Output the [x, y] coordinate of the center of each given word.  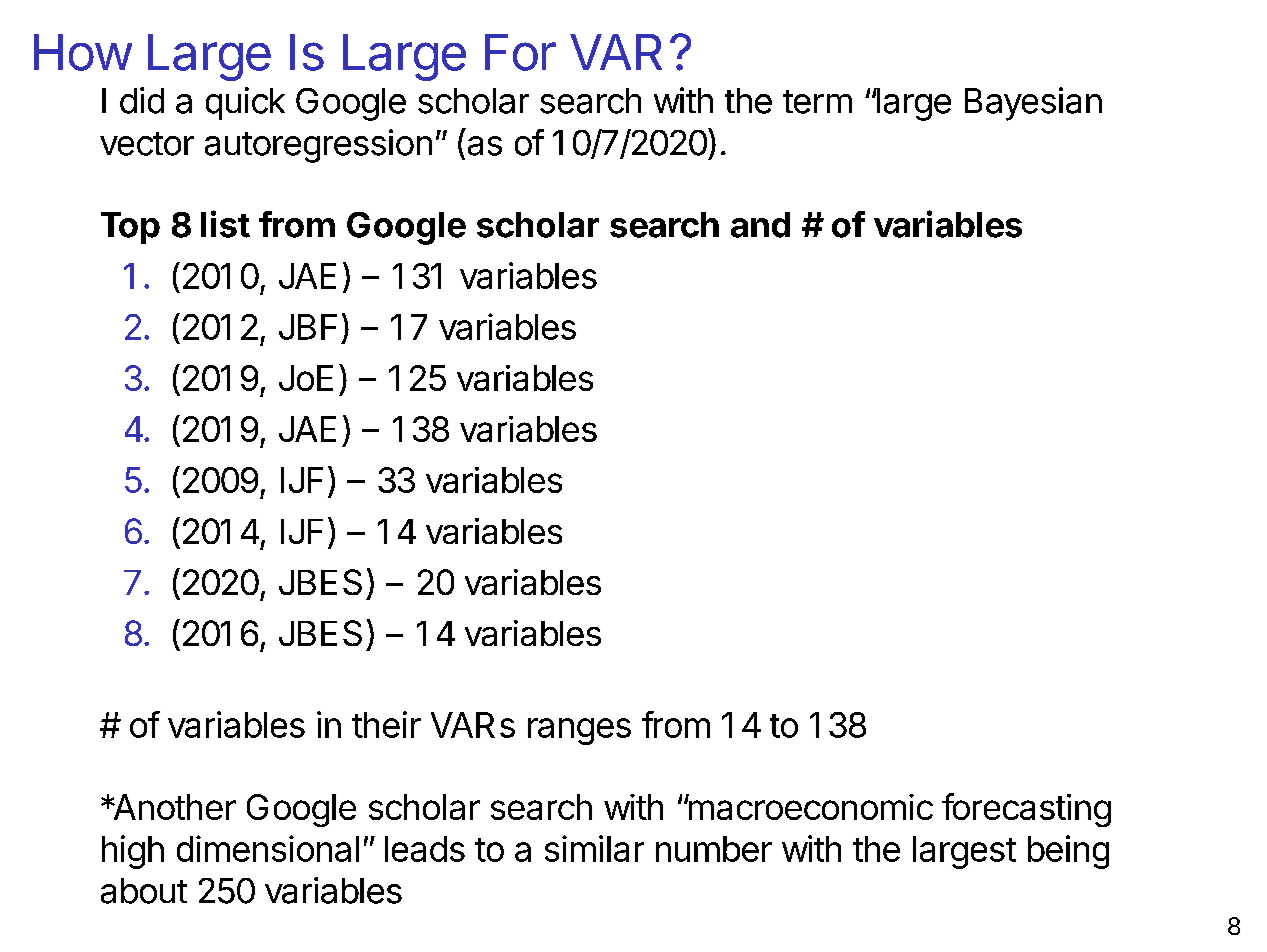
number [714, 849]
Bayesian [1033, 104]
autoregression [318, 146]
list [225, 224]
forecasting [1026, 810]
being [1068, 852]
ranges [579, 731]
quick [245, 103]
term [817, 102]
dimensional [268, 848]
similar [594, 848]
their [386, 724]
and [760, 225]
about [144, 891]
